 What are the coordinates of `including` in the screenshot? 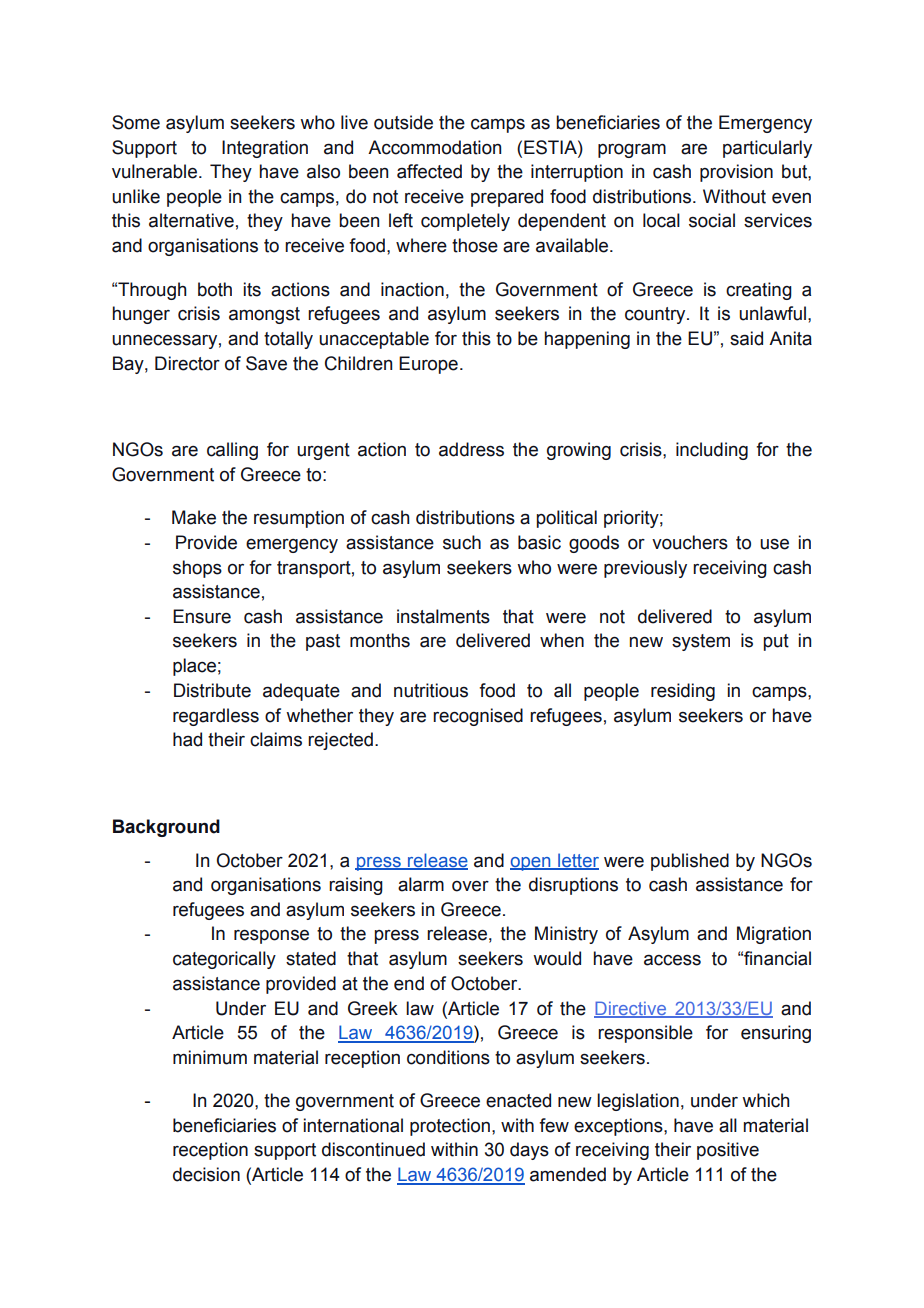 It's located at (712, 451).
